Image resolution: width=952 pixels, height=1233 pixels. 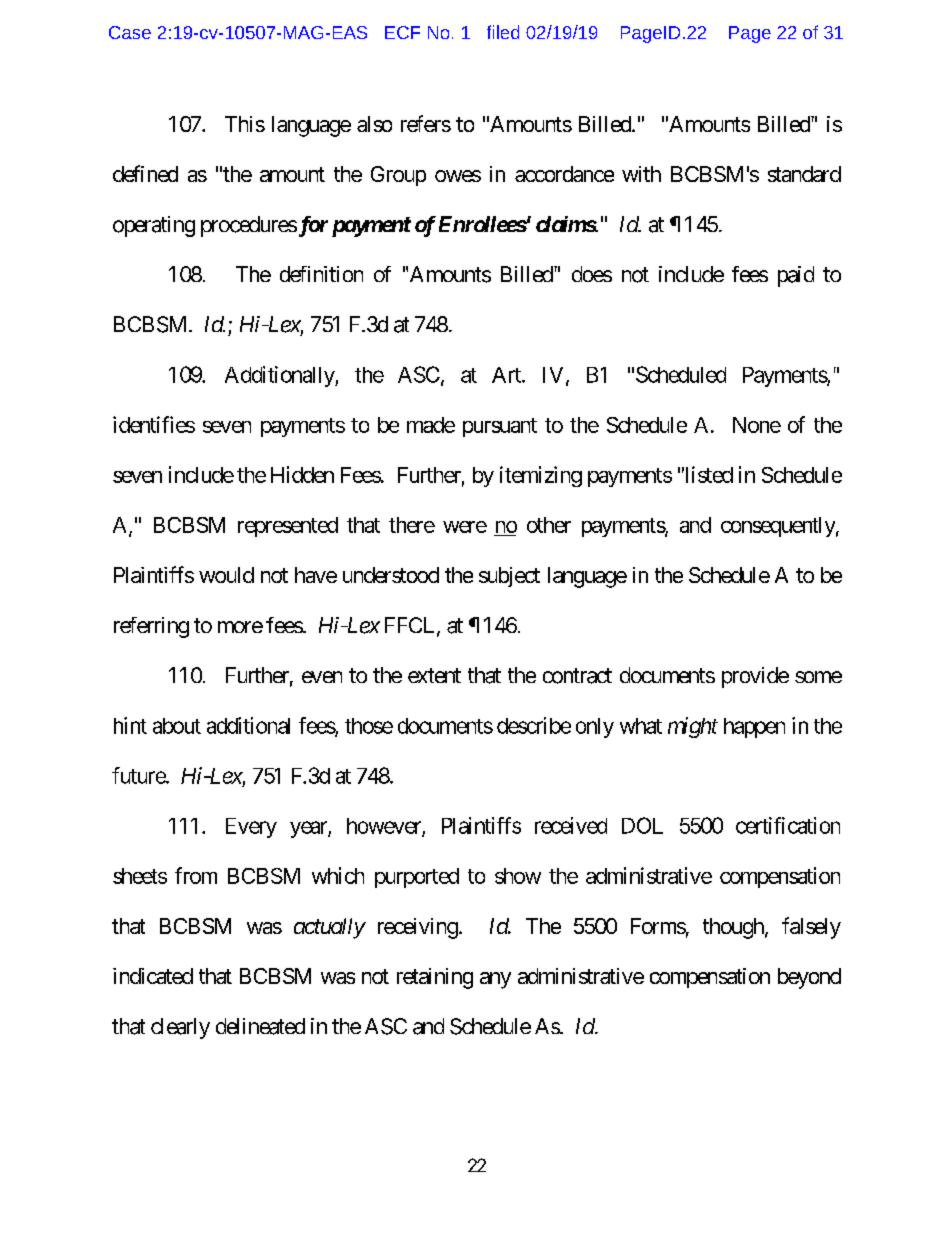 What do you see at coordinates (130, 32) in the screenshot?
I see `Case` at bounding box center [130, 32].
